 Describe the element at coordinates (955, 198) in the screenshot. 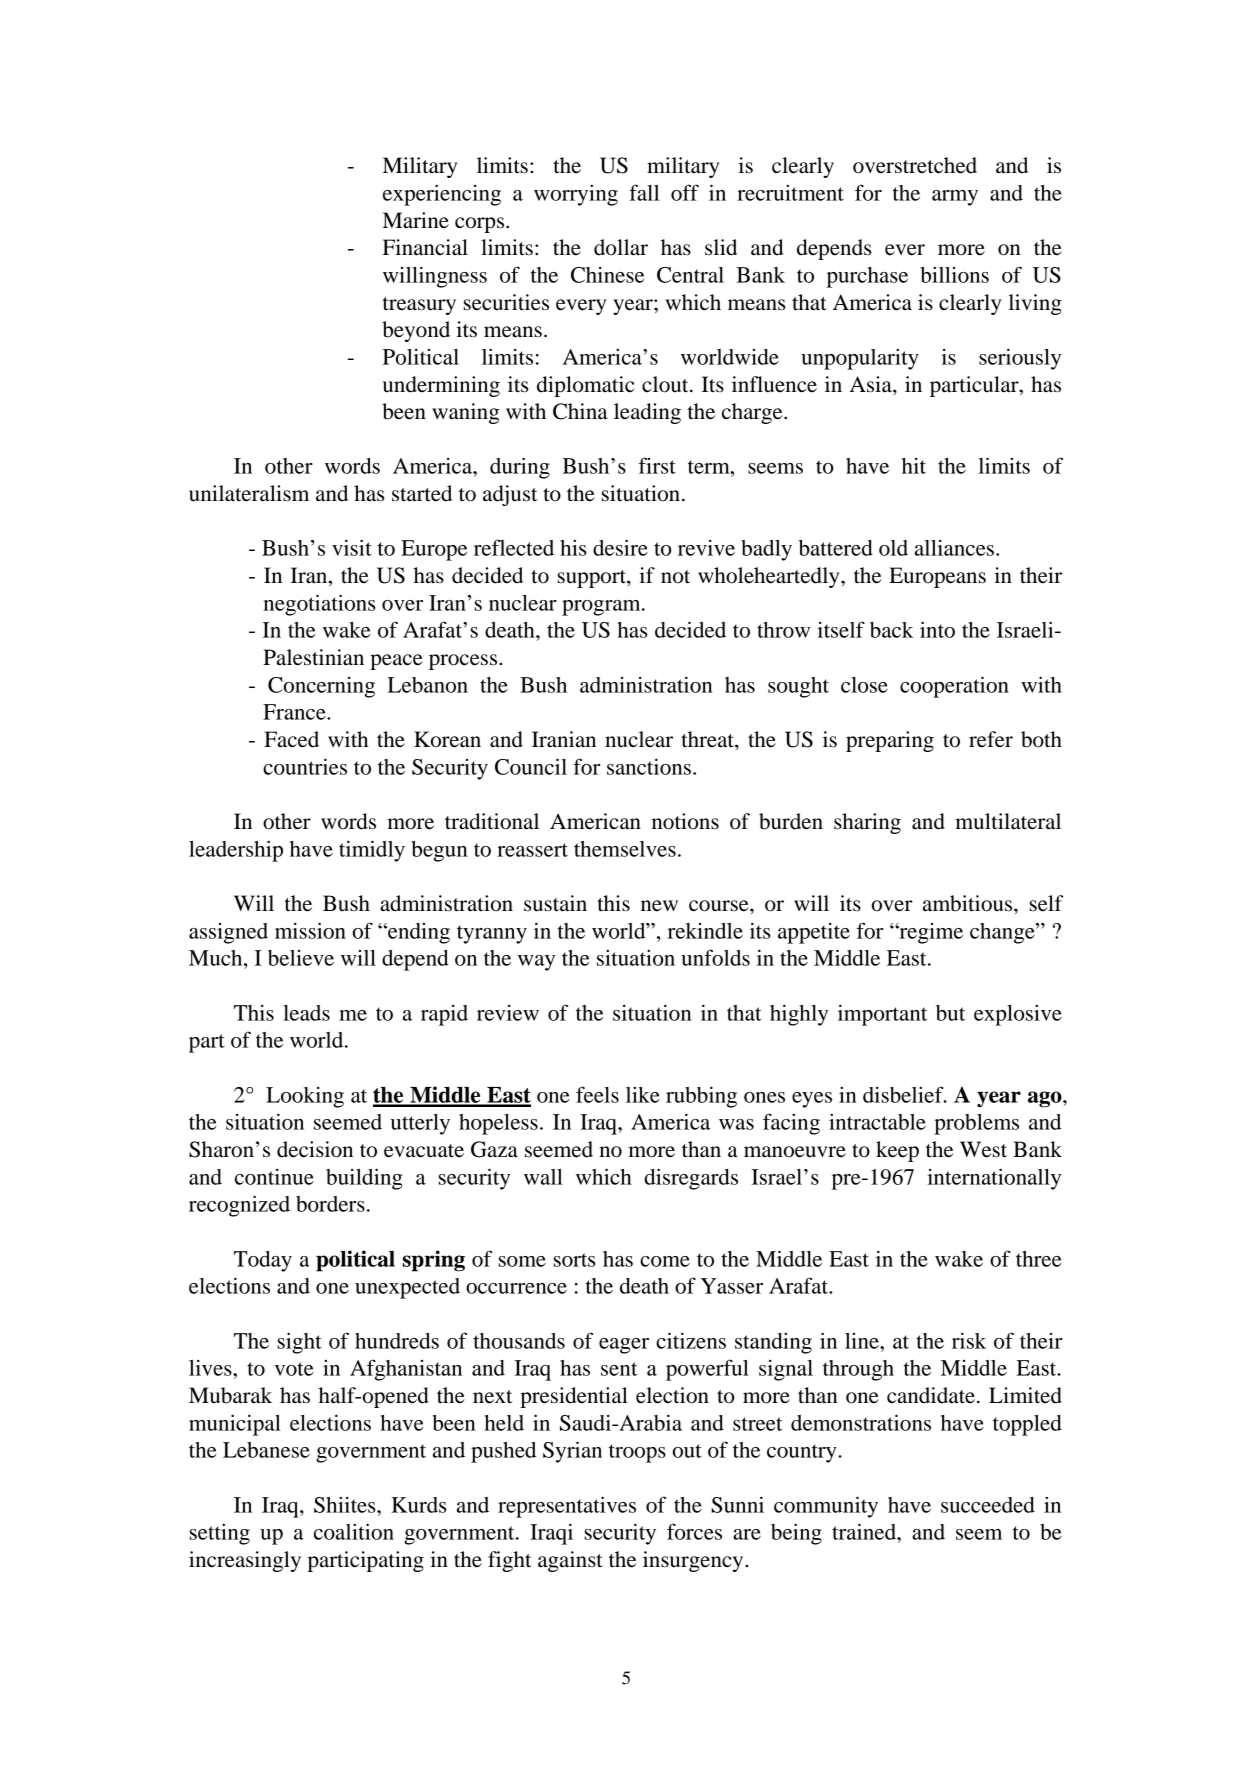

I see `army` at that location.
